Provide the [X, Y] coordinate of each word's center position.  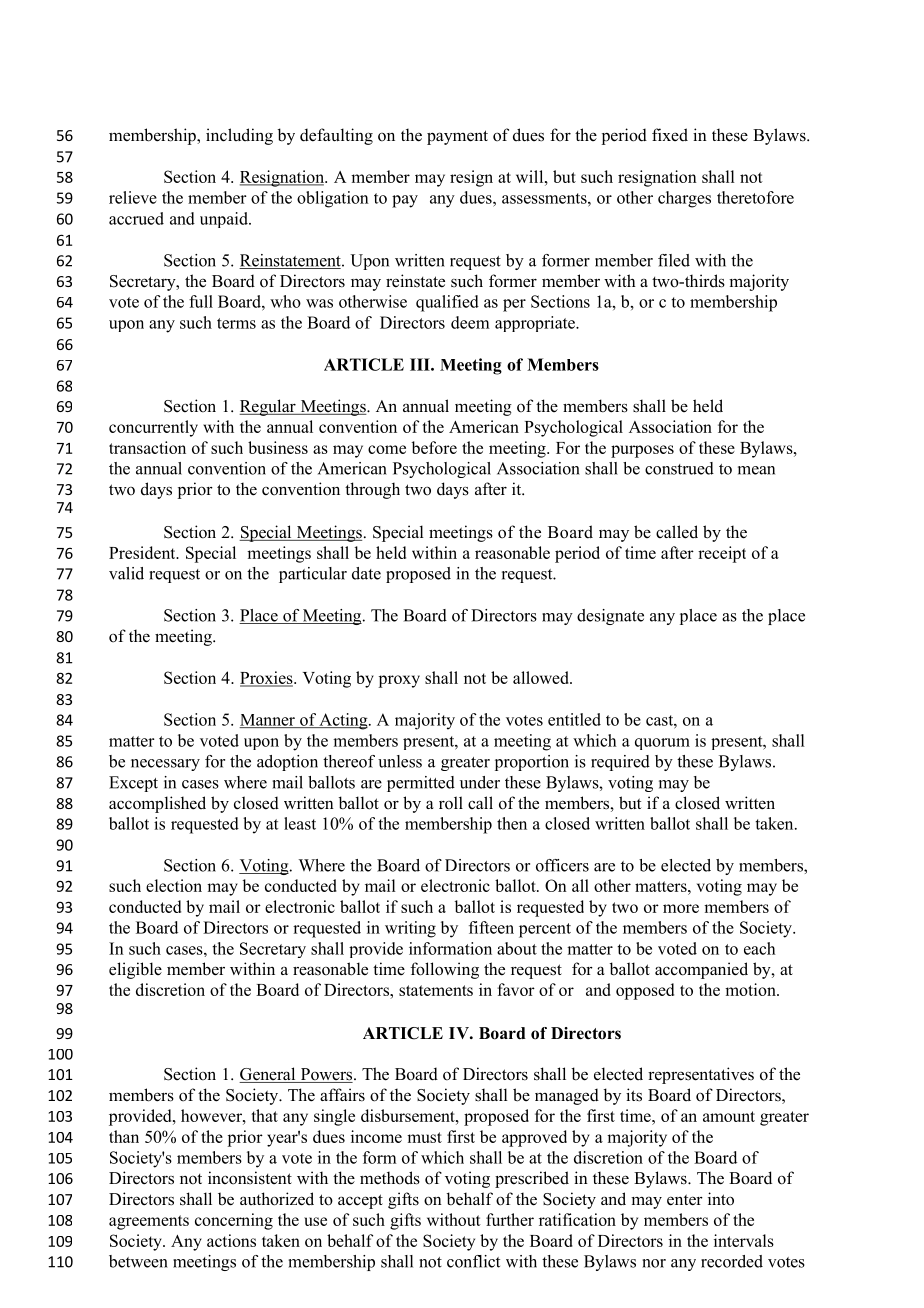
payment [457, 137]
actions [231, 1240]
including [239, 136]
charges [684, 199]
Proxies [267, 678]
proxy [399, 681]
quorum [662, 744]
